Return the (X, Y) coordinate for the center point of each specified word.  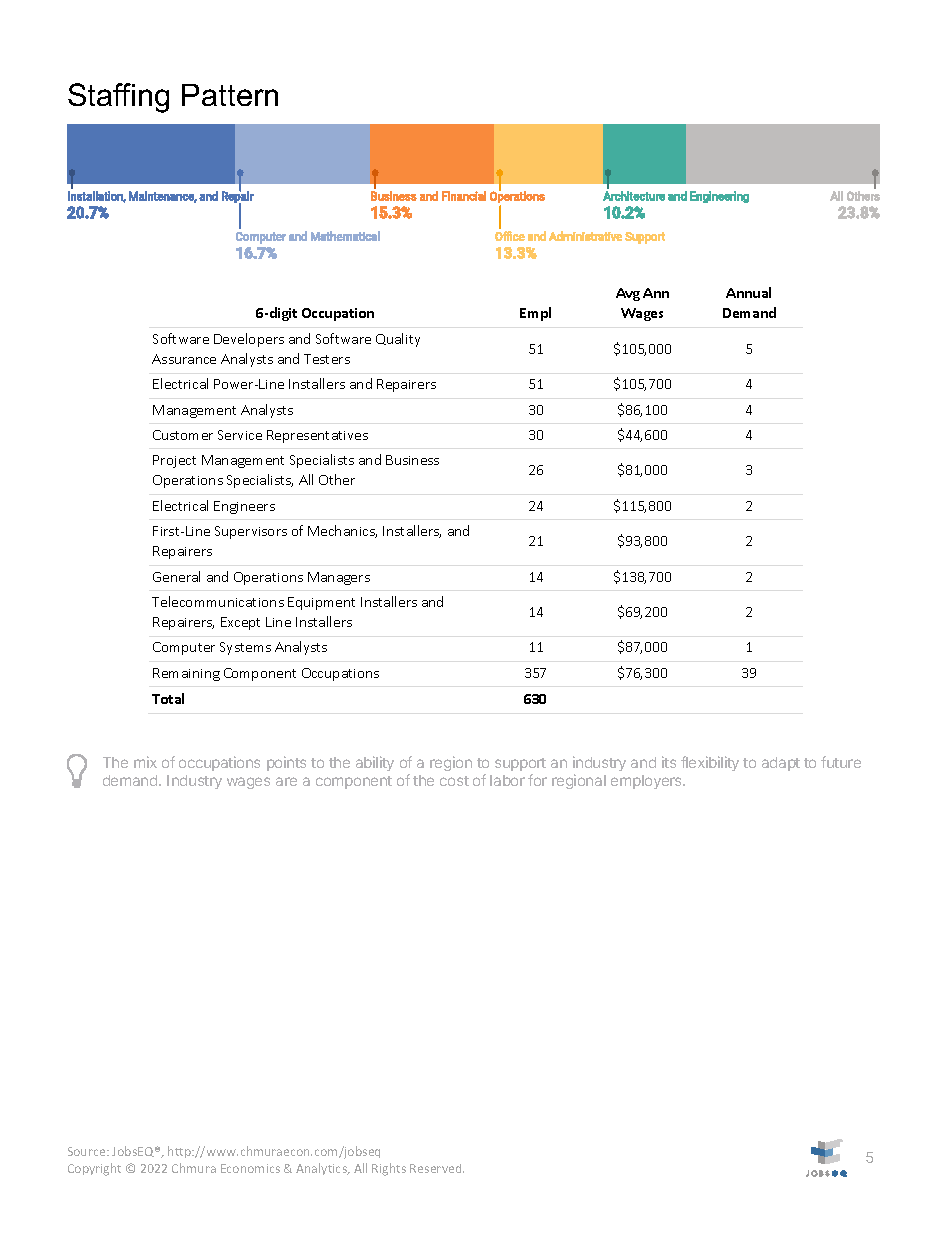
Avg (628, 294)
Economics (250, 1168)
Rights (389, 1169)
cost (454, 781)
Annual (748, 292)
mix (145, 762)
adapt (781, 764)
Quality (398, 340)
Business (412, 460)
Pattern (230, 95)
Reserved (437, 1168)
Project (174, 461)
